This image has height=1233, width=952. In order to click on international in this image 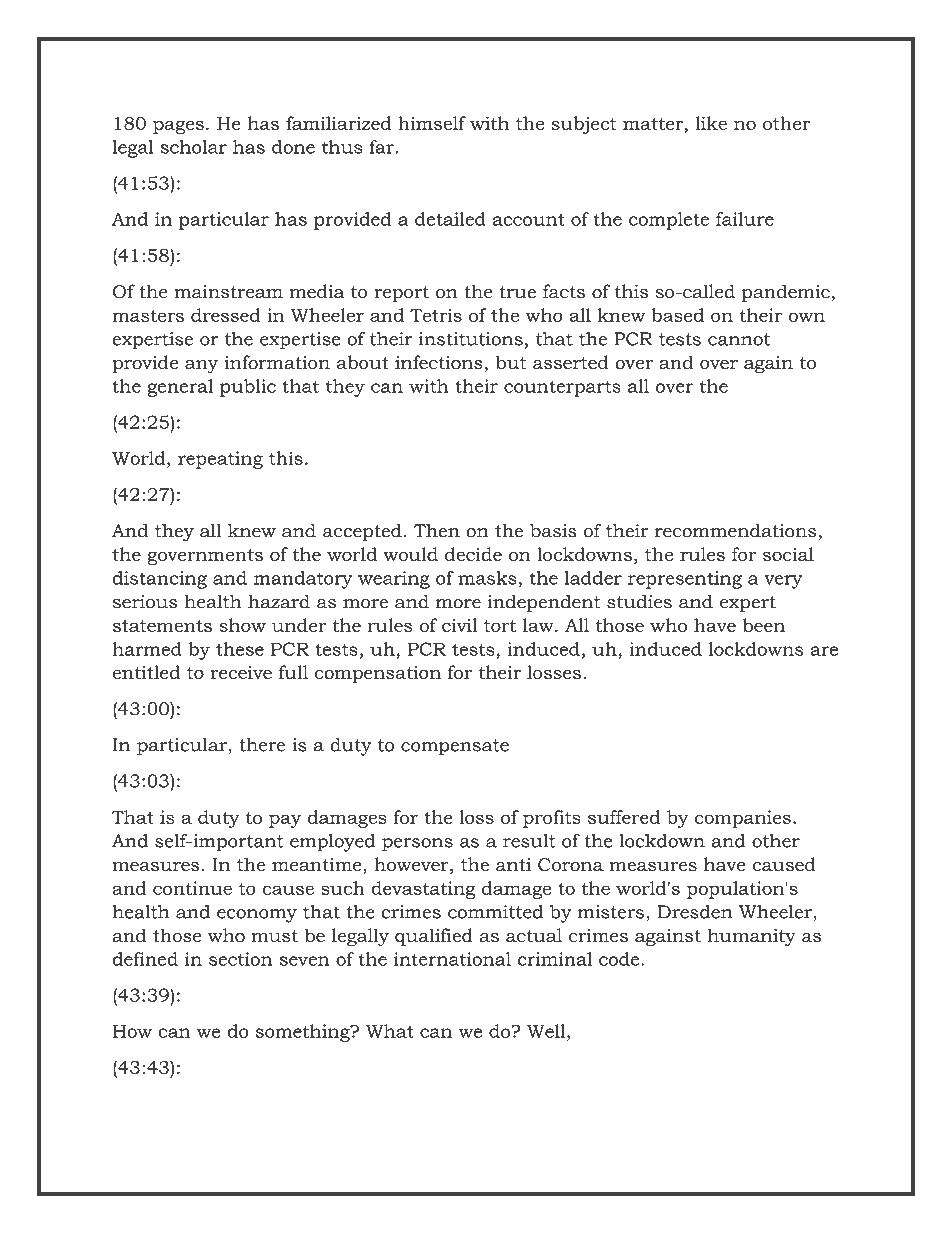, I will do `click(452, 959)`.
